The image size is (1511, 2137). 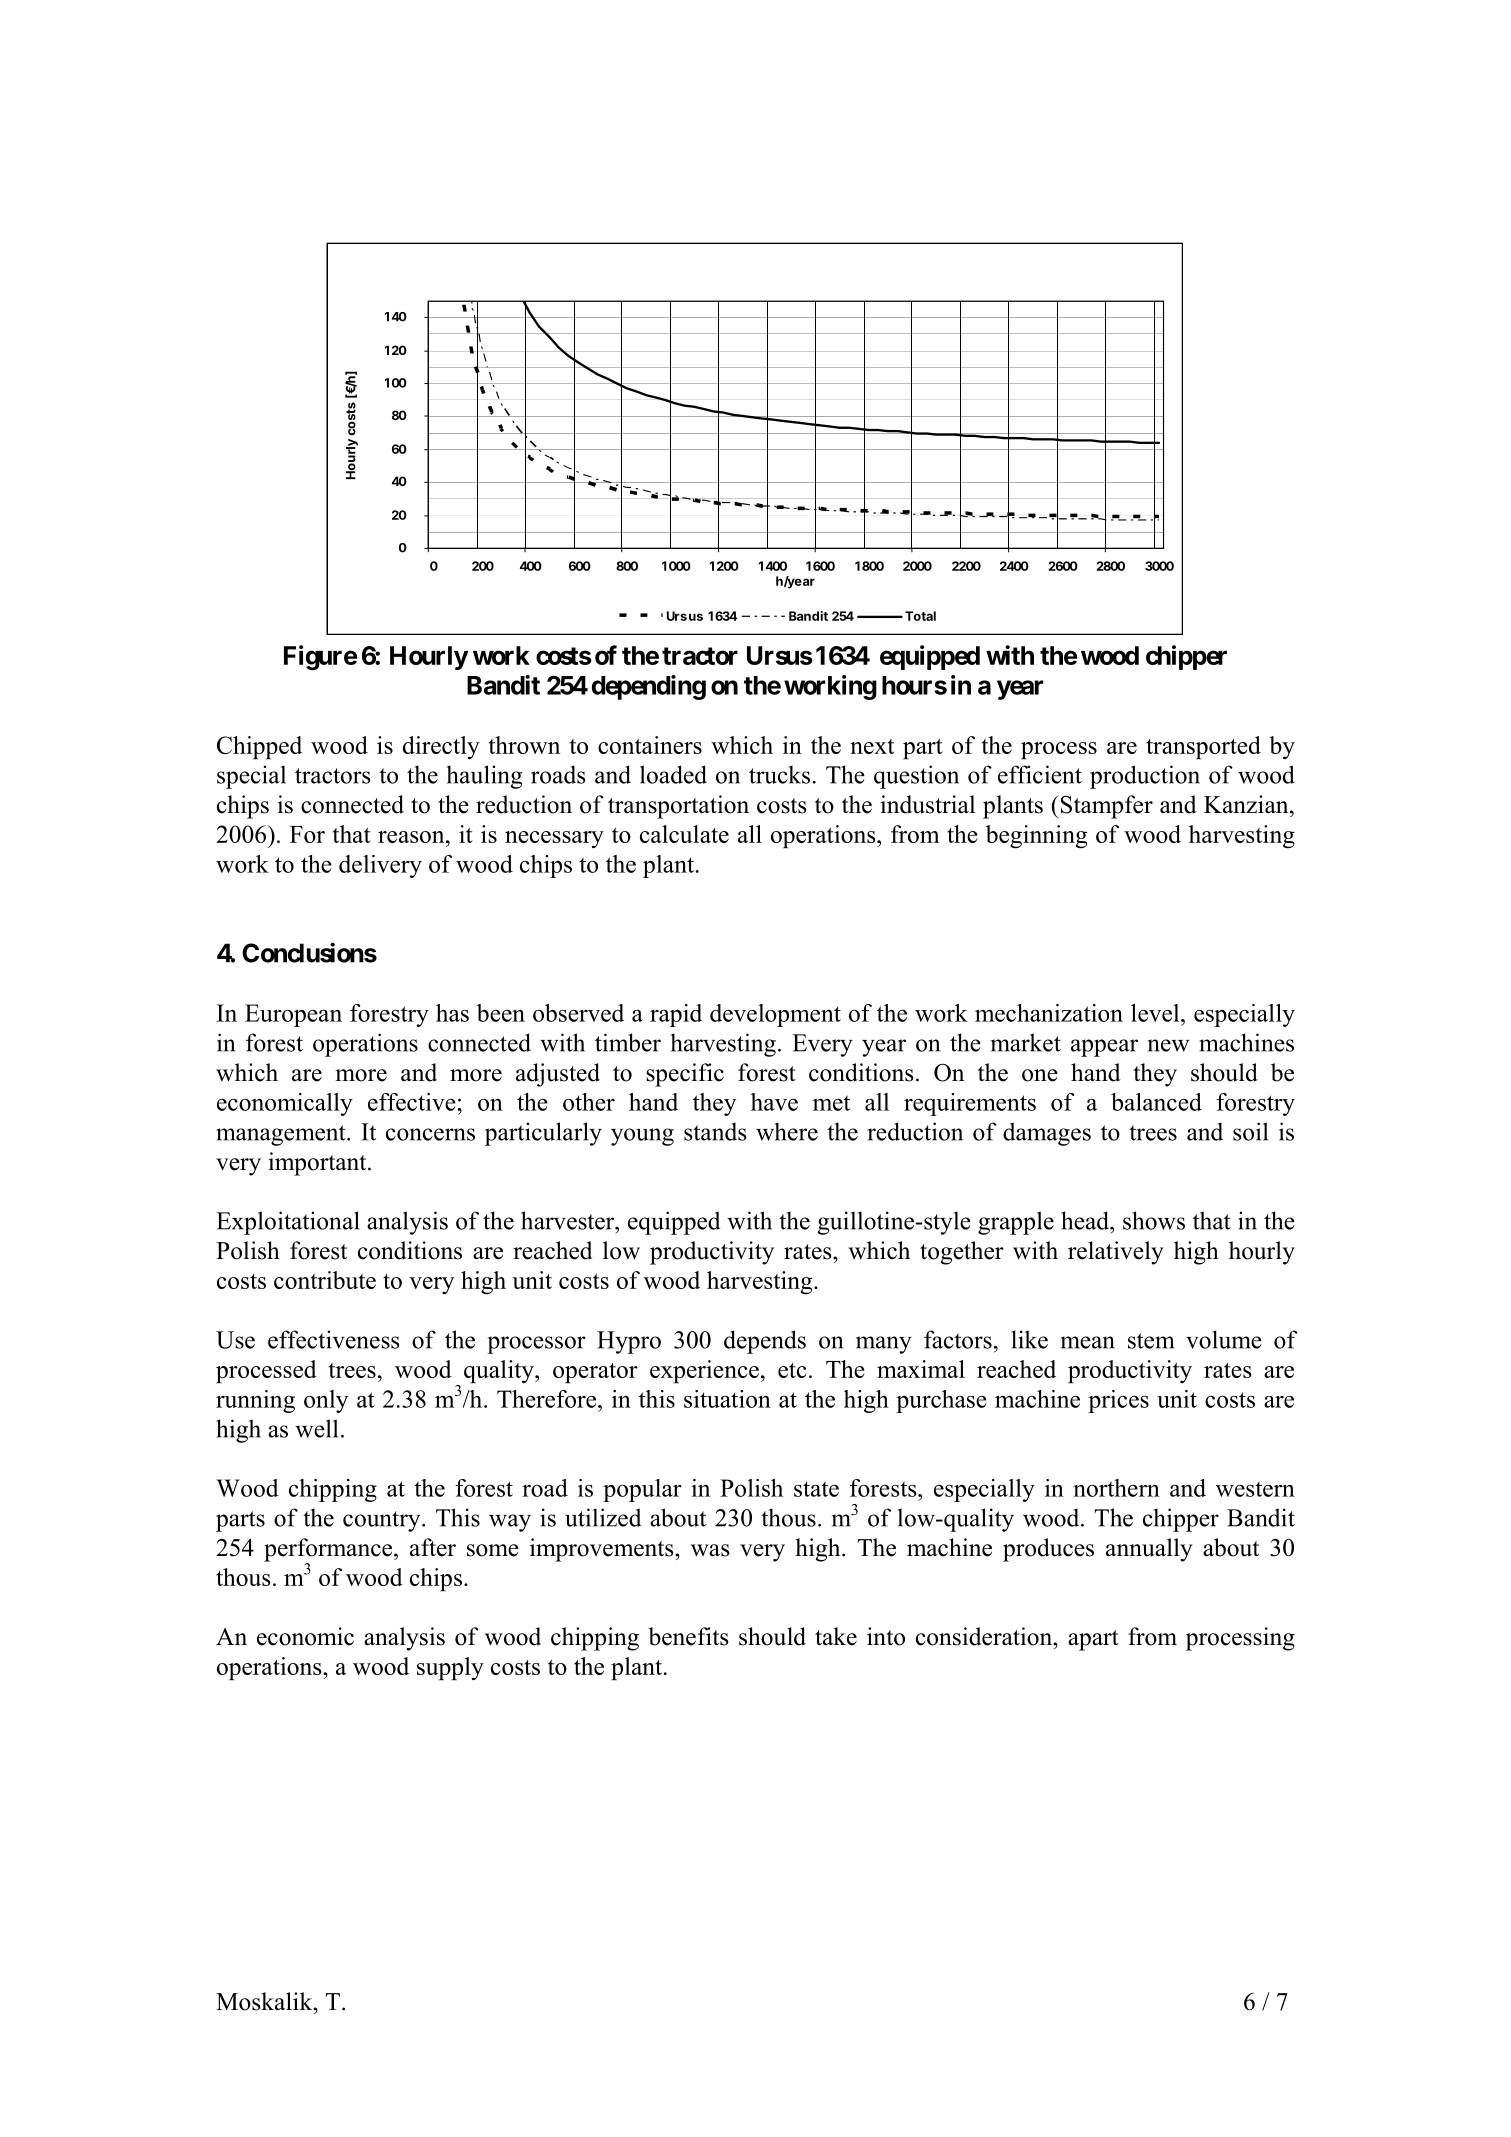 I want to click on transported, so click(x=1203, y=747).
